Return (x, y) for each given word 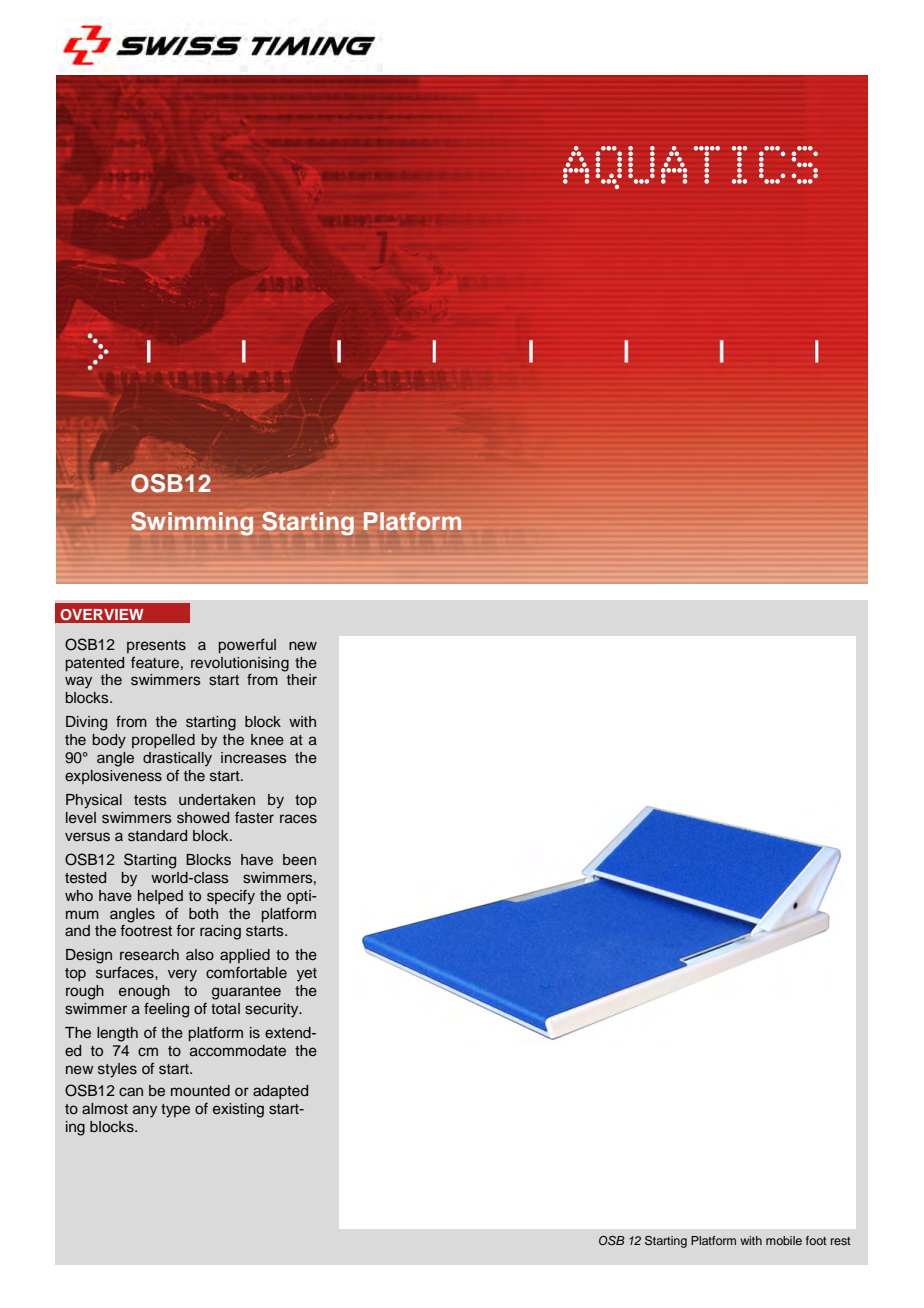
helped (160, 897)
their (302, 679)
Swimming (192, 524)
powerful (247, 645)
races (298, 819)
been (299, 859)
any (145, 1111)
